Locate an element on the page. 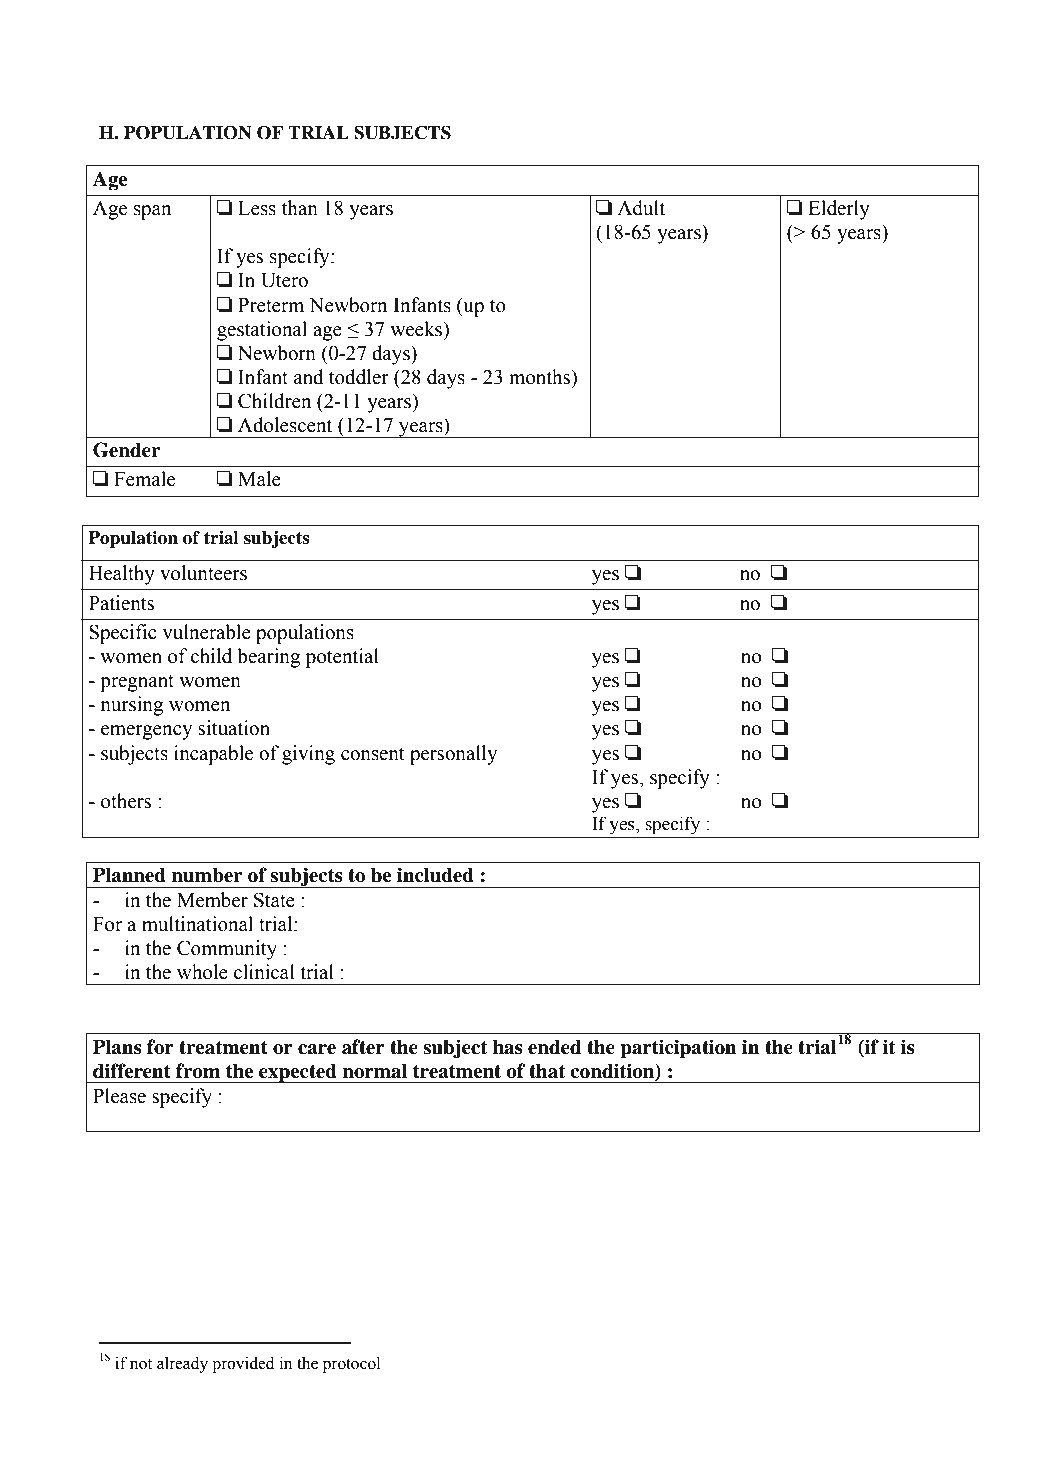  has is located at coordinates (508, 1047).
